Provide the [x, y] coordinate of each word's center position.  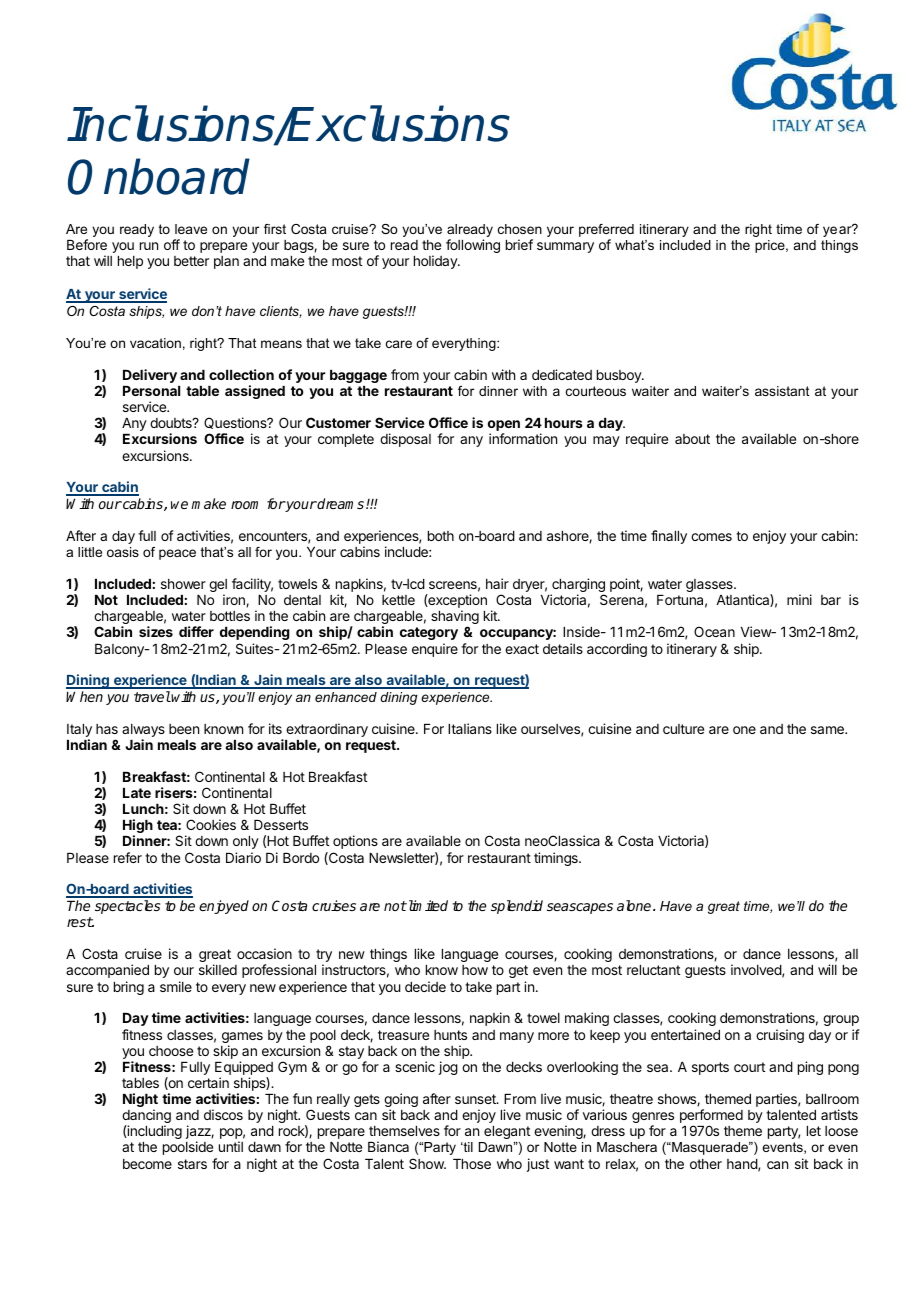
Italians [470, 728]
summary [565, 247]
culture [683, 729]
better [191, 261]
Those [472, 1164]
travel [152, 696]
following [473, 246]
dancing [146, 1117]
